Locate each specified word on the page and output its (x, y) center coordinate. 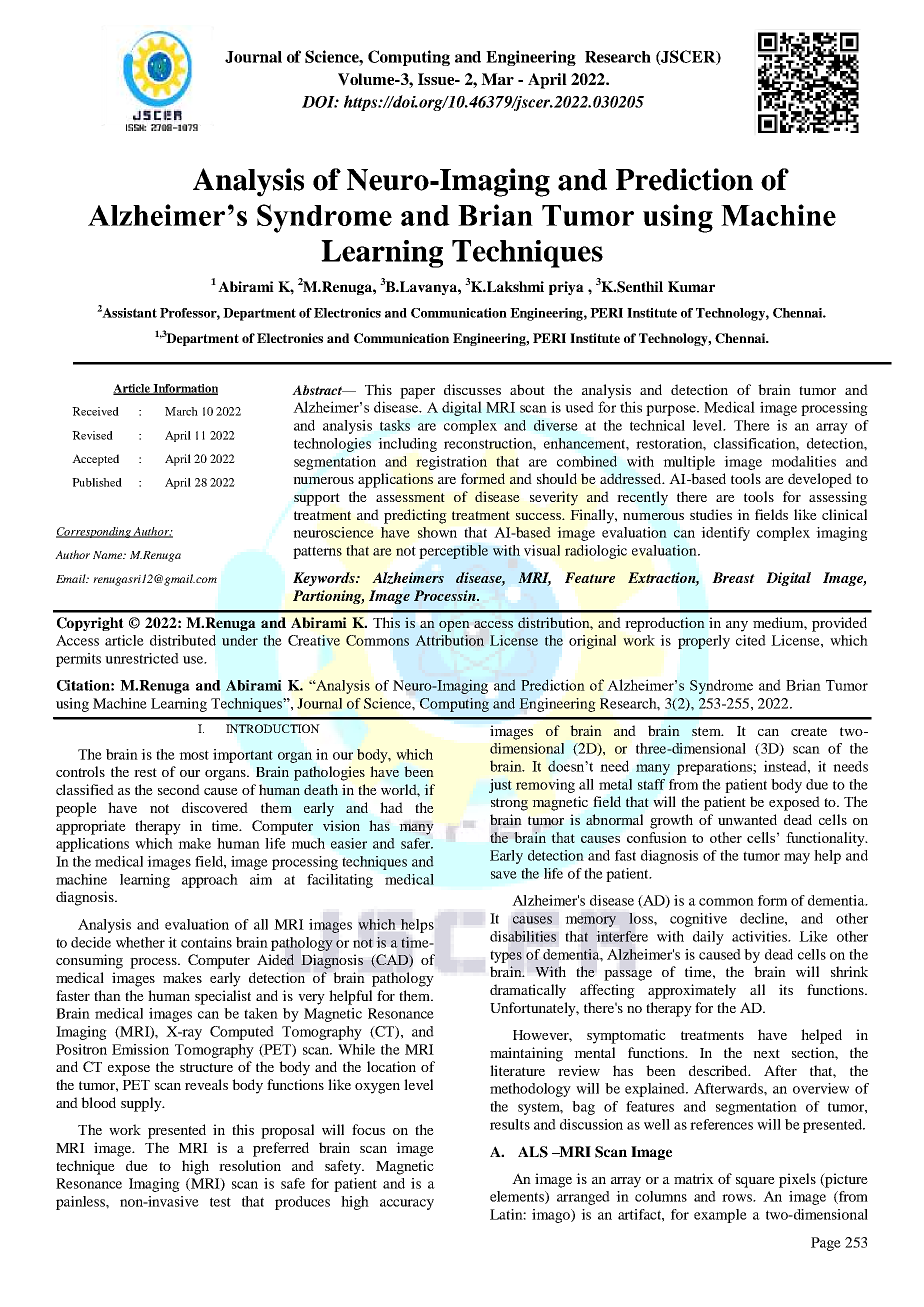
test (220, 1202)
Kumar (691, 286)
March (181, 411)
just (500, 786)
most (194, 755)
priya (566, 288)
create (809, 731)
